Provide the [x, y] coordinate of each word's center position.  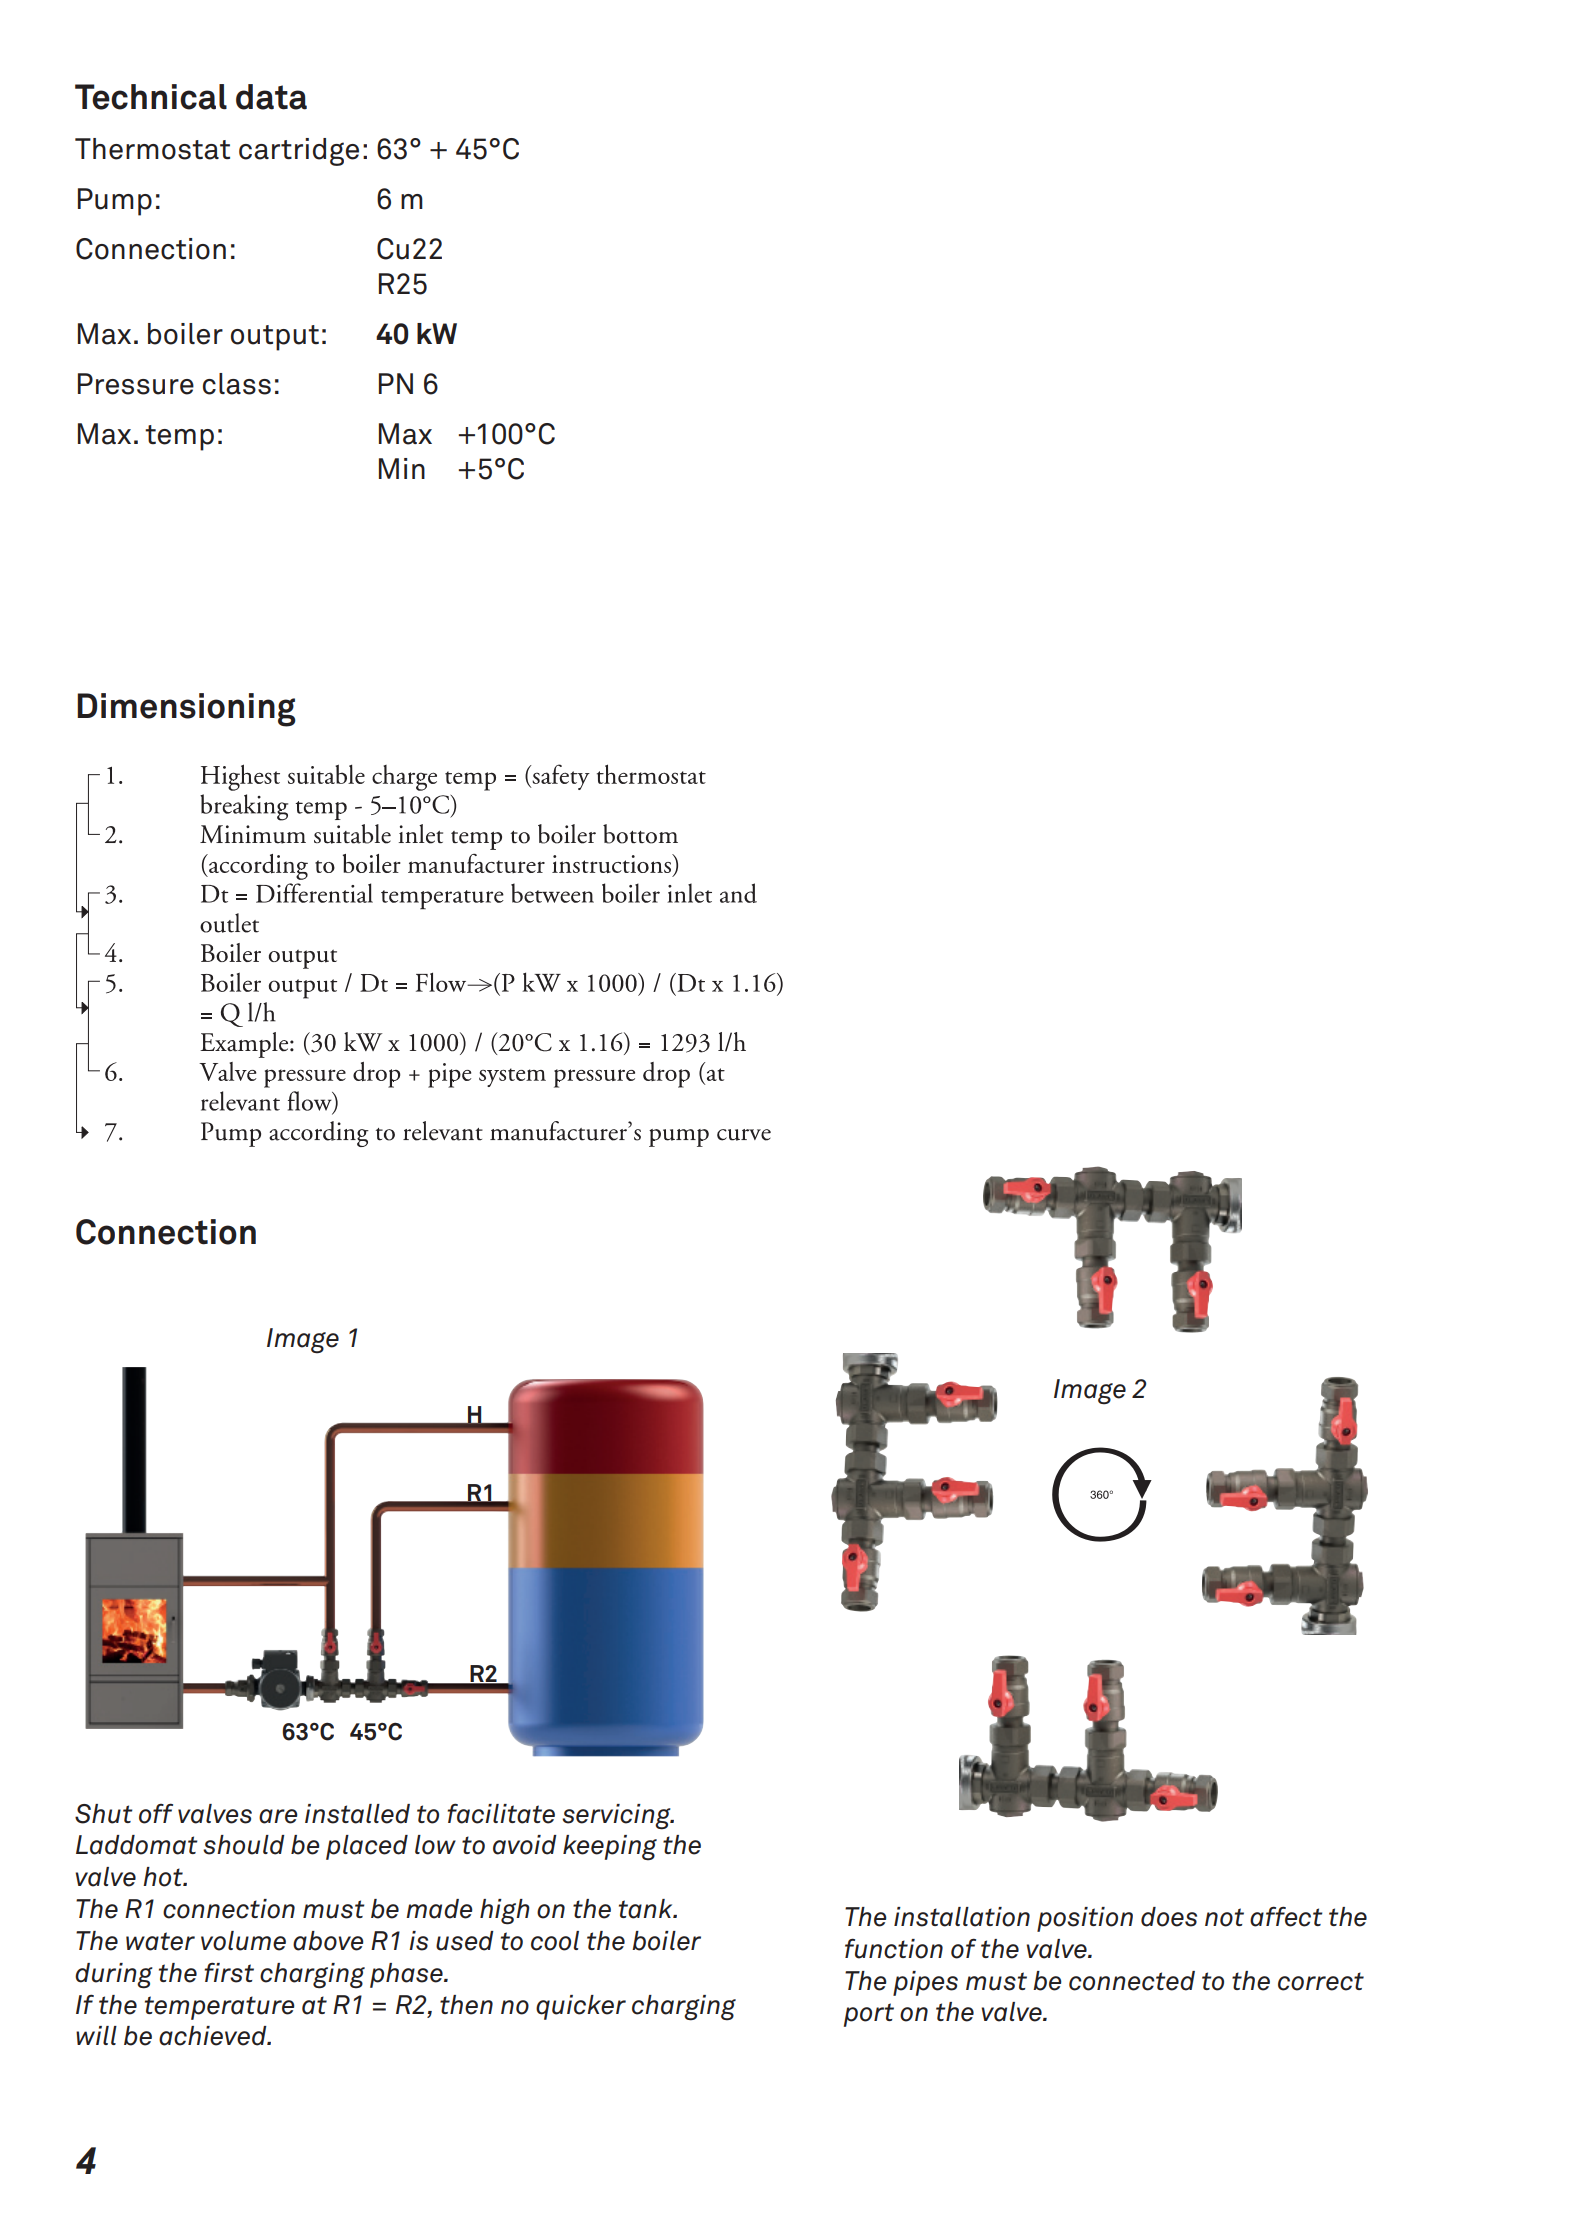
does [1169, 1917]
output [275, 338]
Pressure [136, 384]
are [278, 1816]
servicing [617, 1817]
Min [402, 468]
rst [236, 1973]
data [271, 97]
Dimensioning [186, 710]
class [237, 384]
